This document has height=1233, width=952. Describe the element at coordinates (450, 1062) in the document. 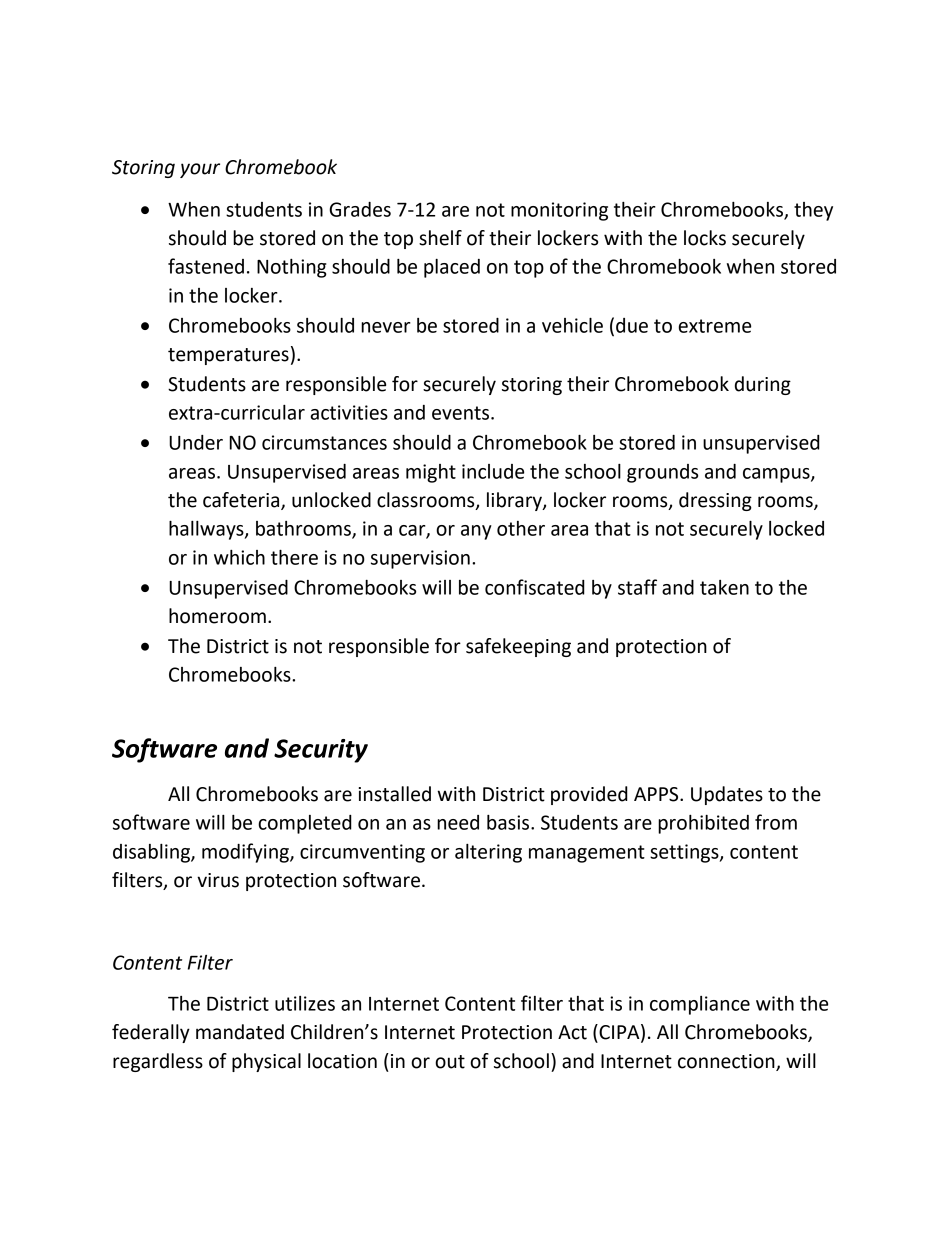

I see `out` at that location.
